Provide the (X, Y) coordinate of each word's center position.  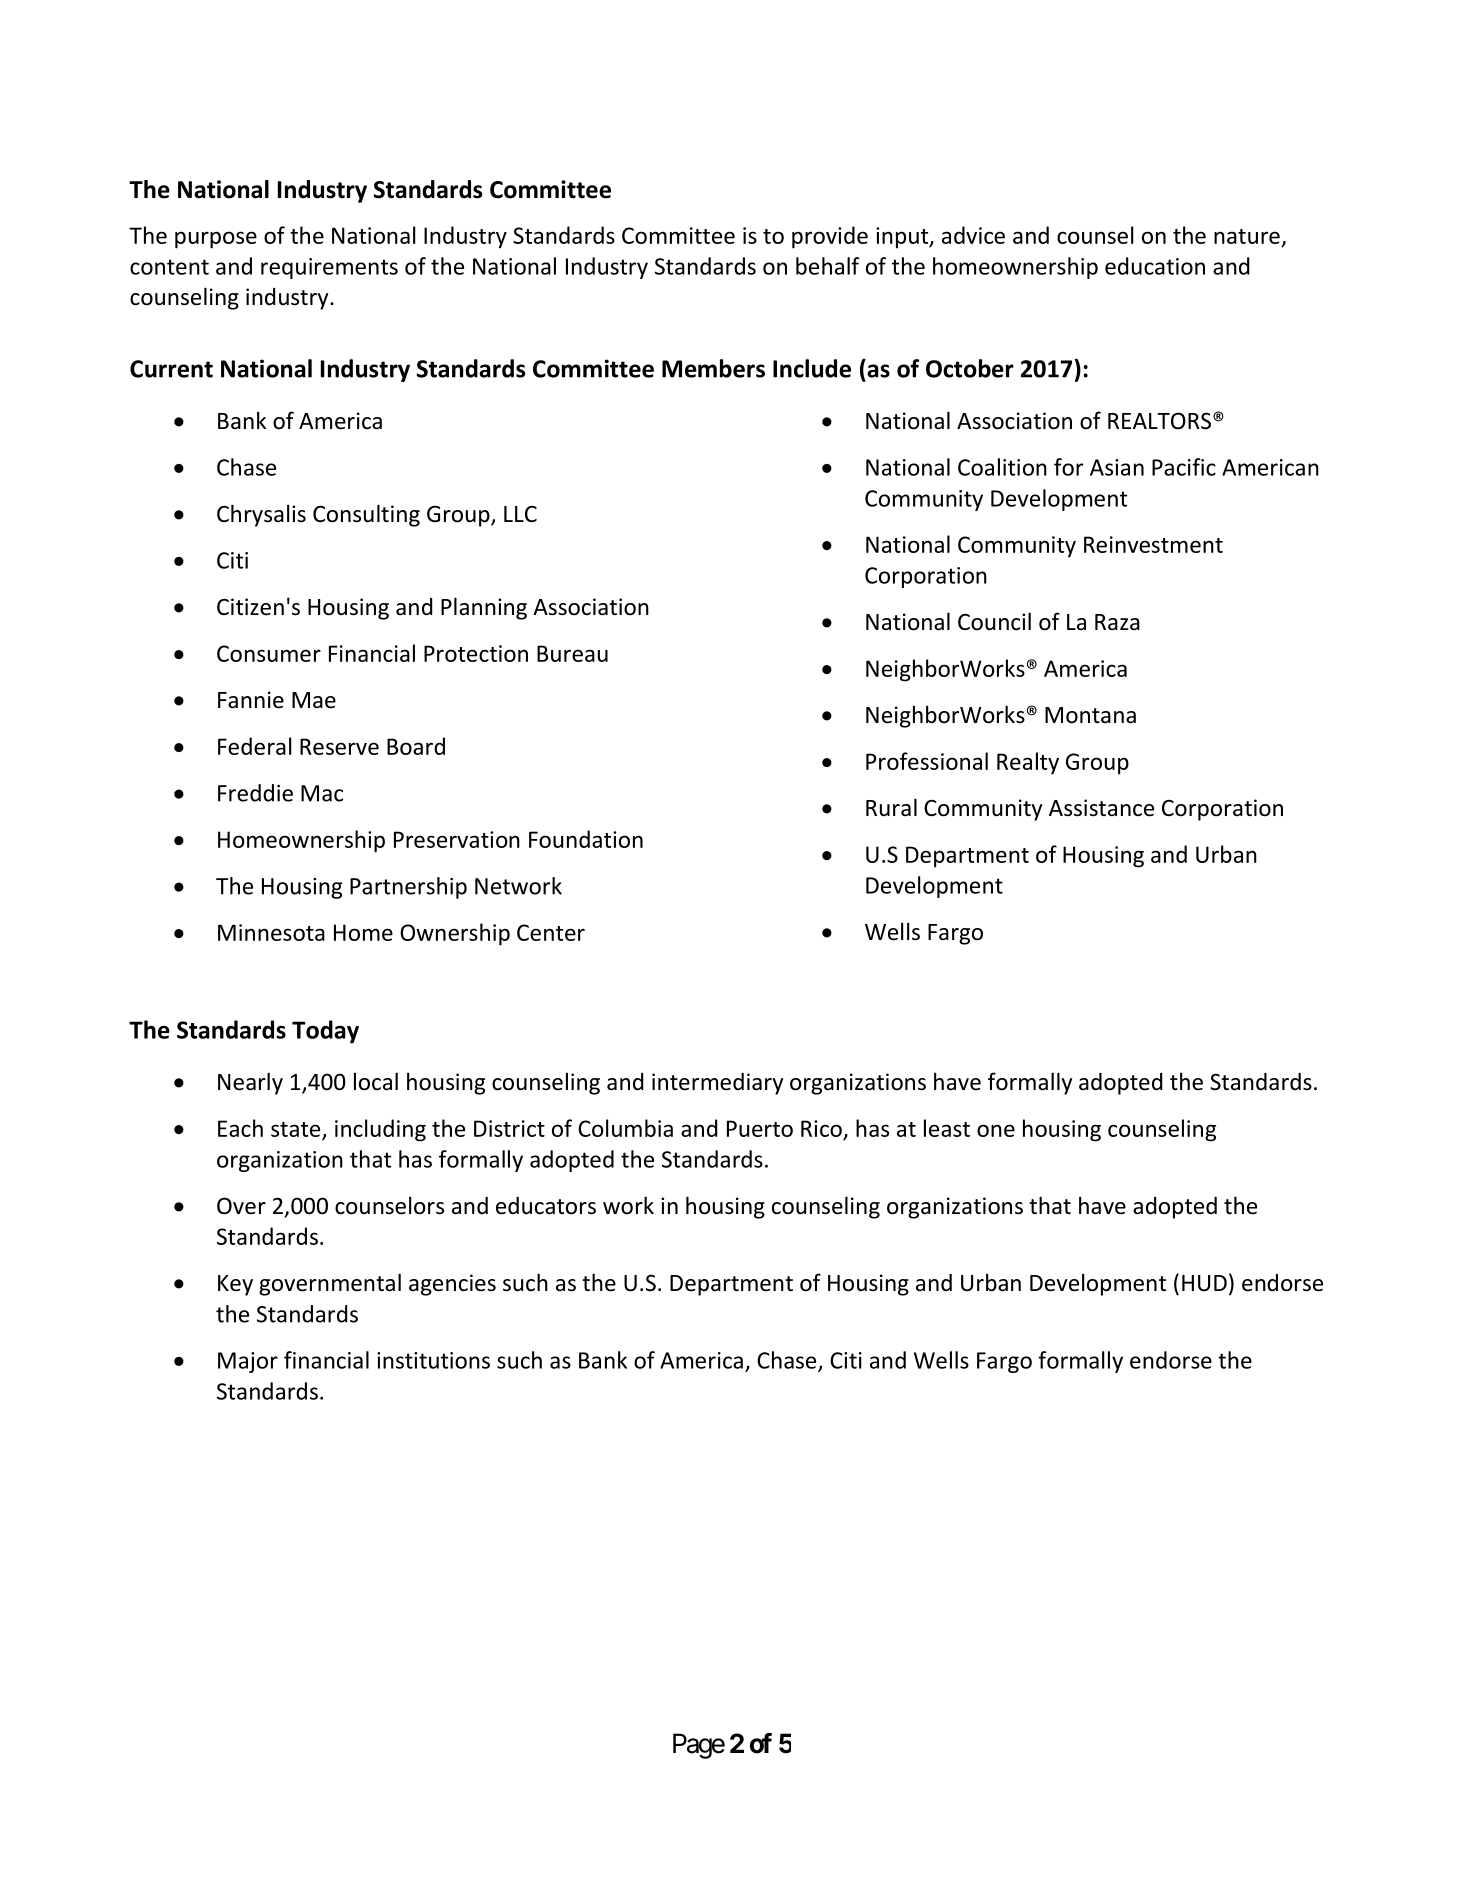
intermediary (717, 1084)
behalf (828, 266)
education (1155, 266)
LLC (520, 514)
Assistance (1101, 808)
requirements (329, 268)
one (996, 1130)
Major (248, 1362)
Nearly (250, 1083)
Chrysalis (261, 515)
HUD (1204, 1283)
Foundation (586, 839)
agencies (452, 1285)
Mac (322, 793)
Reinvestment (1153, 544)
